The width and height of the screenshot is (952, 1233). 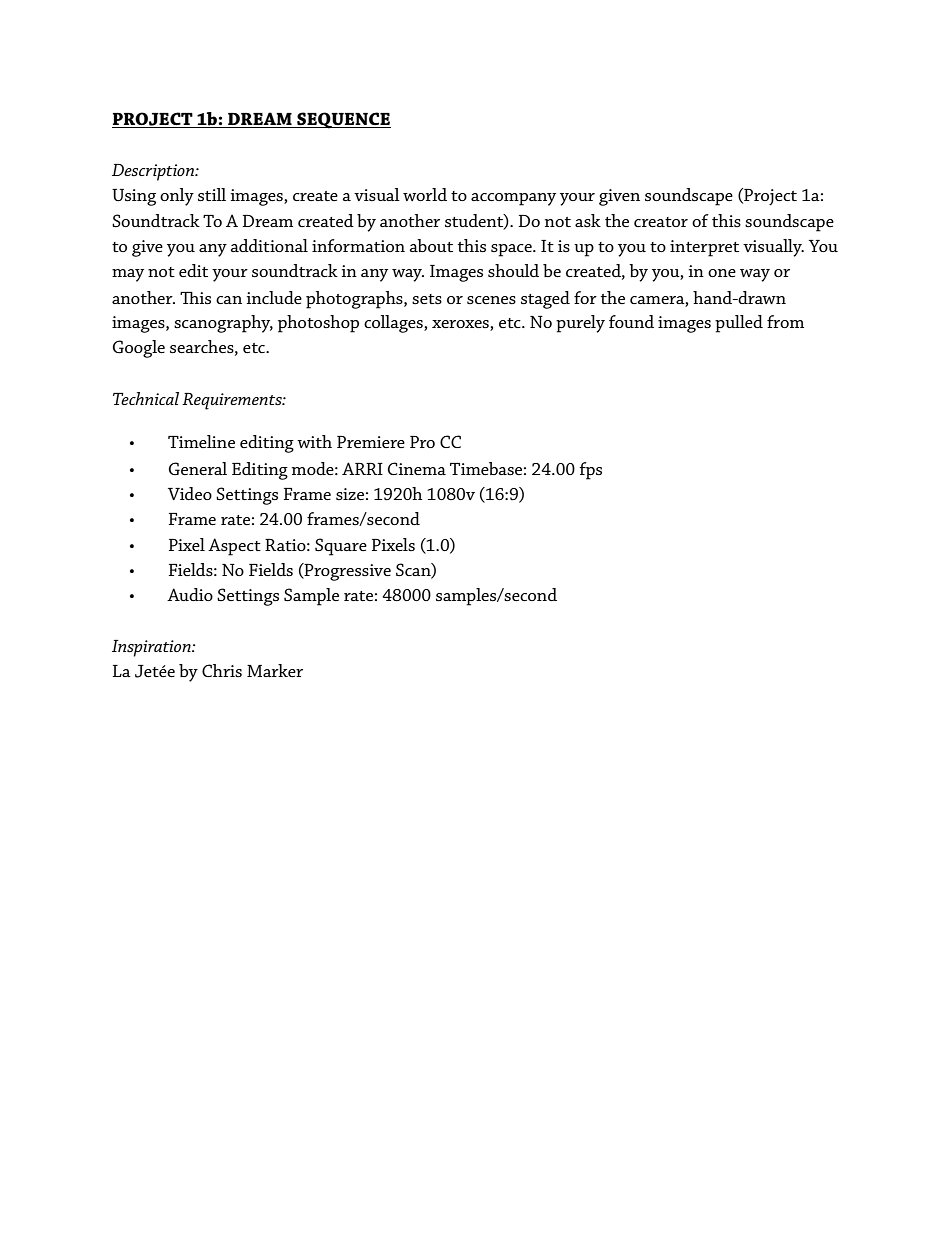 I want to click on creator, so click(x=661, y=222).
